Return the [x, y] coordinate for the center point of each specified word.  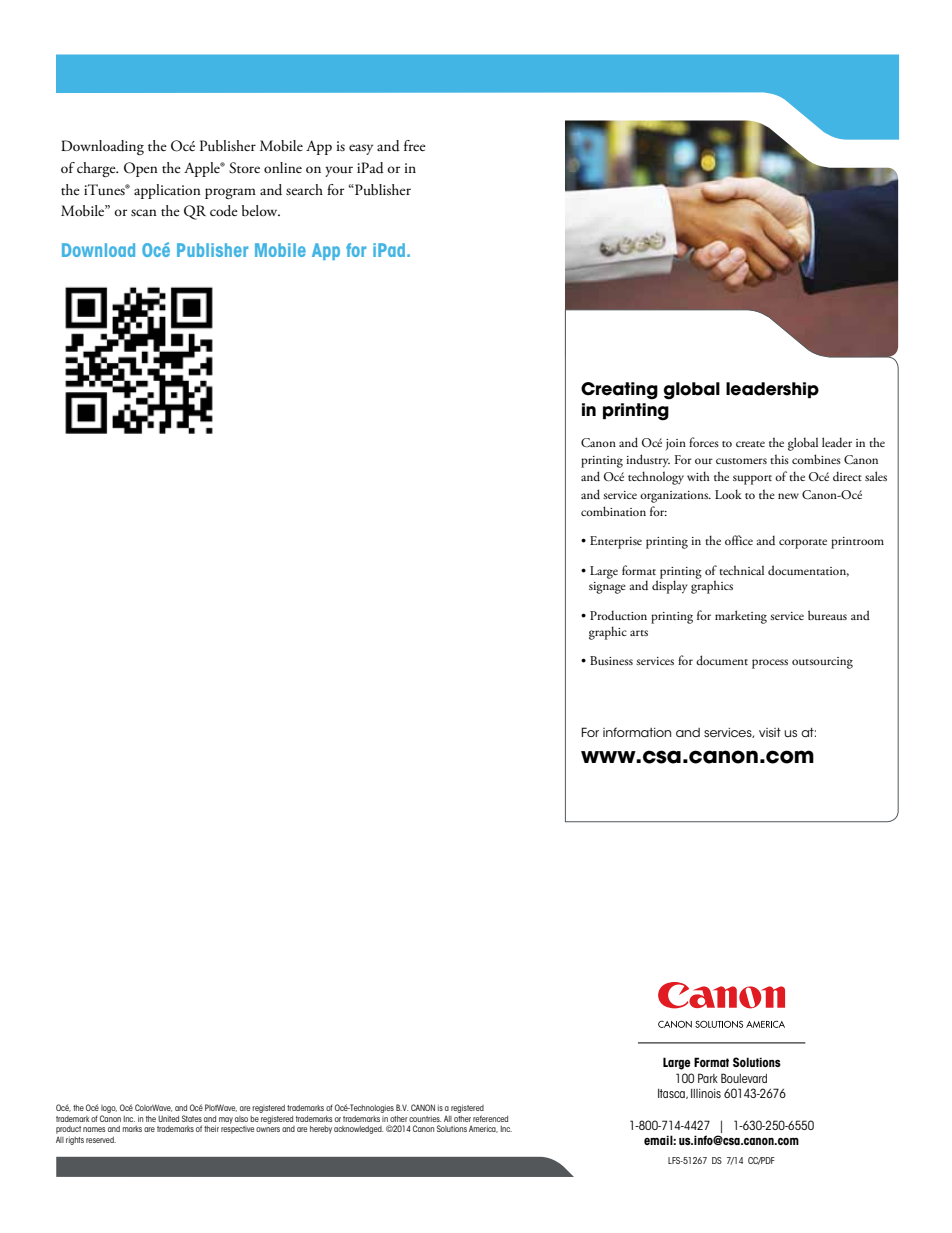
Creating [619, 391]
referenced [490, 1118]
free [415, 145]
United [168, 1119]
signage [607, 588]
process [770, 664]
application [167, 191]
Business [611, 660]
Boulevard [744, 1078]
